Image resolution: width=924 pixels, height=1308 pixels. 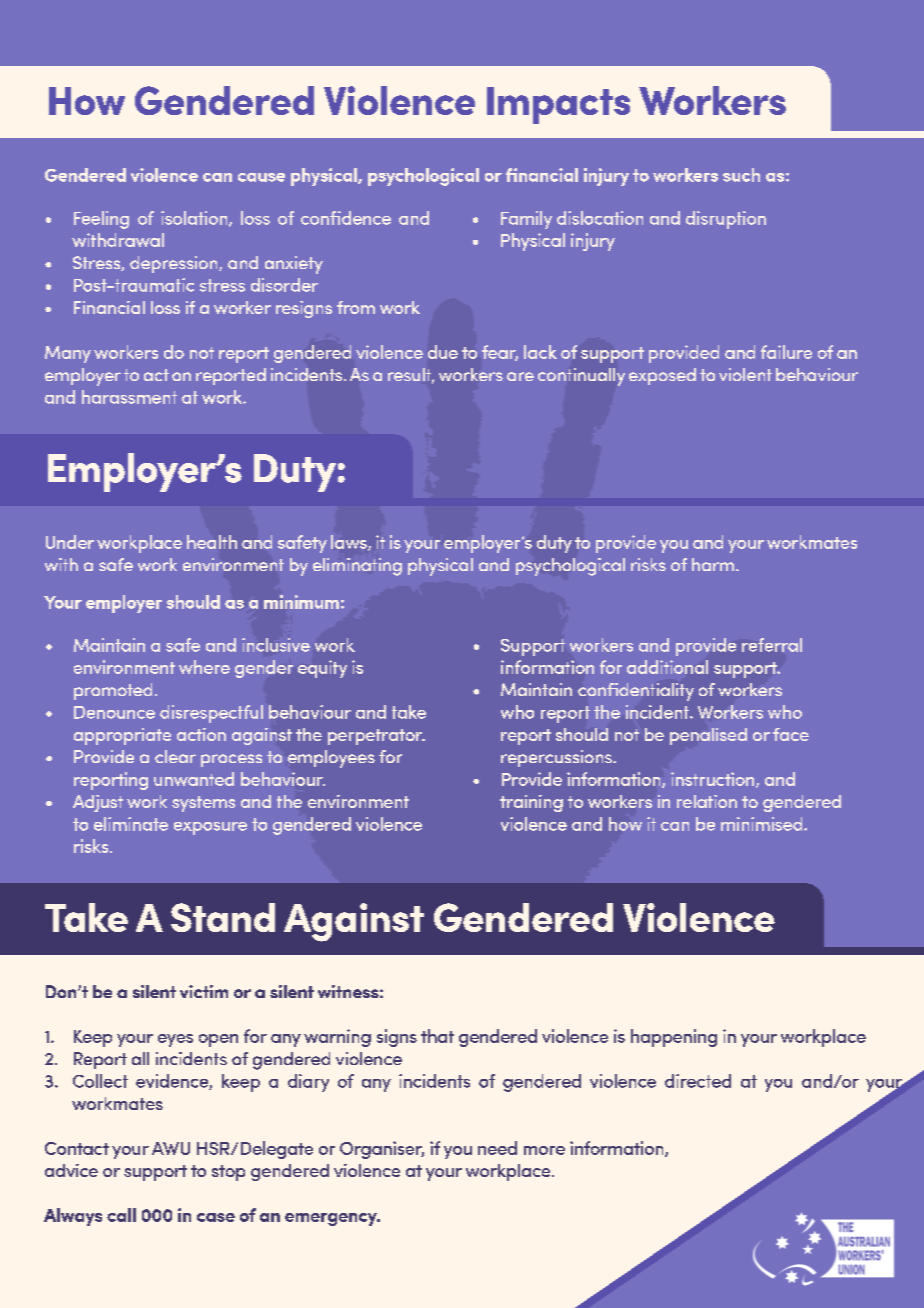 What do you see at coordinates (261, 177) in the page?
I see `cause` at bounding box center [261, 177].
